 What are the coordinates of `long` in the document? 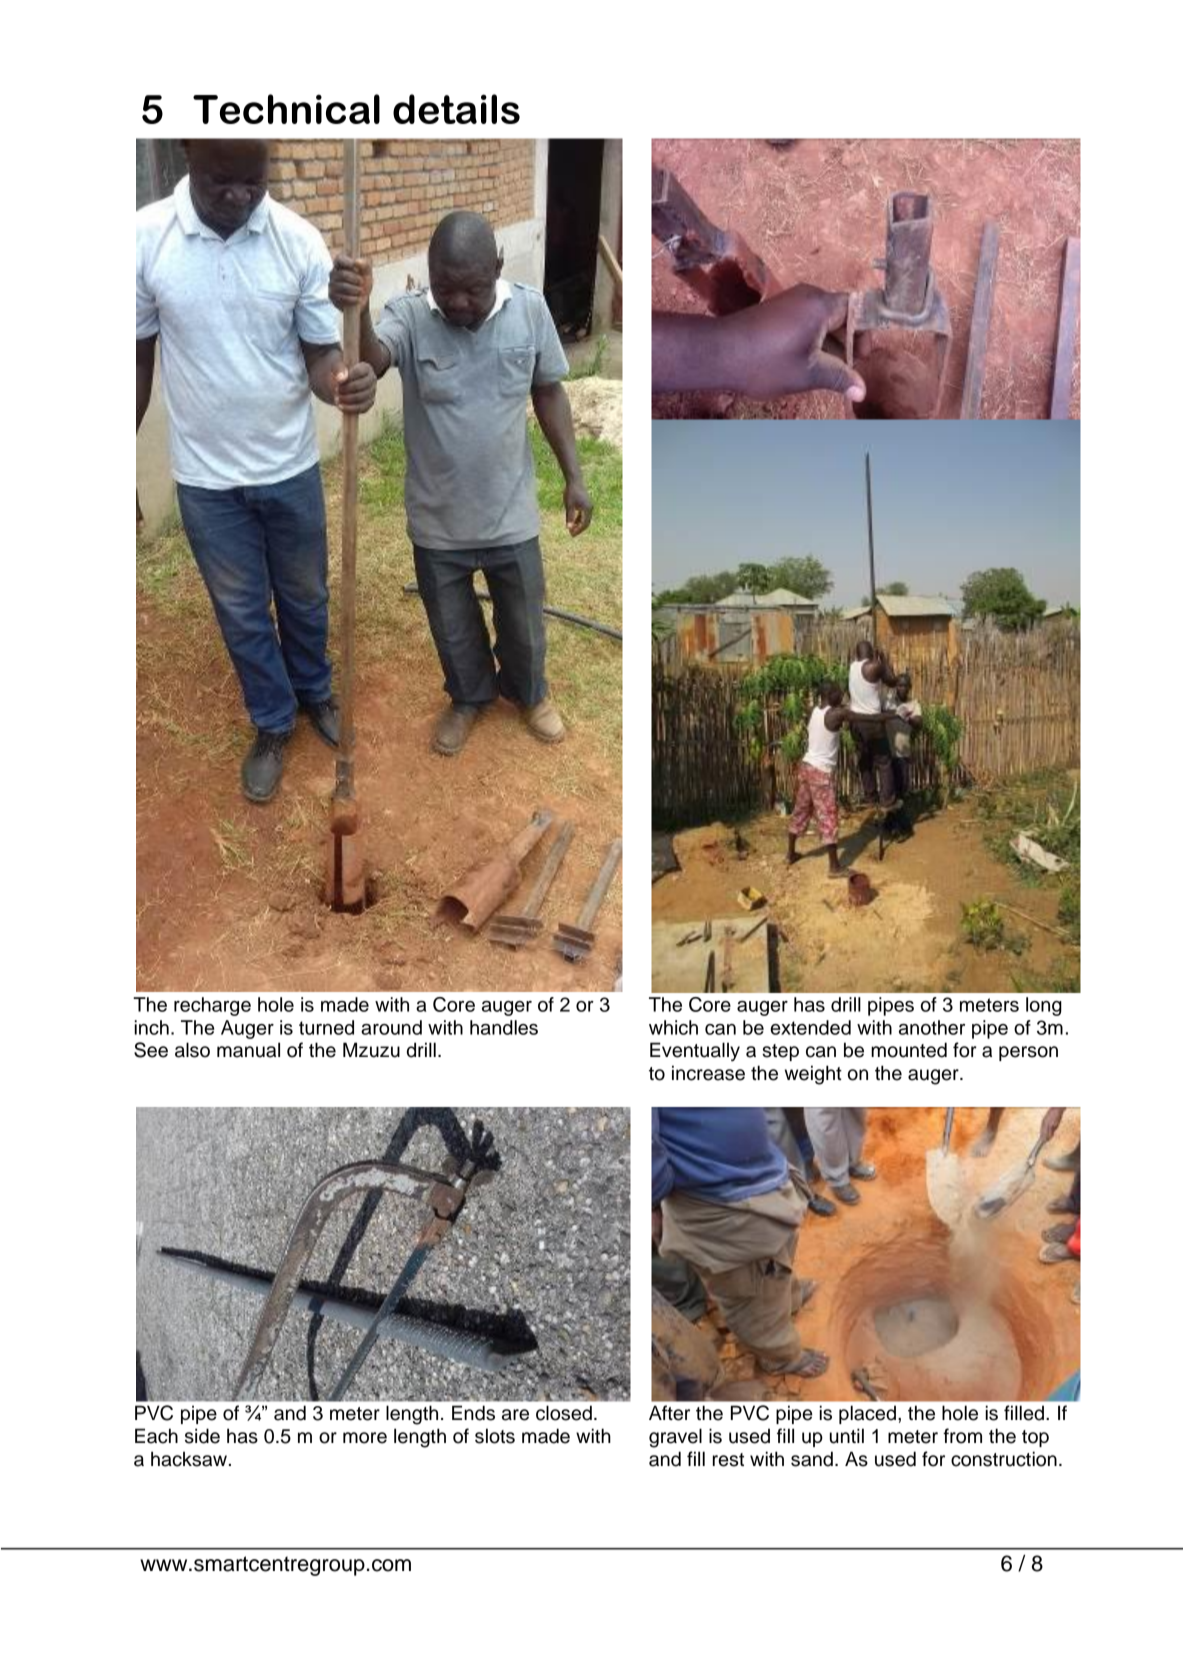 It's located at (1044, 1006).
